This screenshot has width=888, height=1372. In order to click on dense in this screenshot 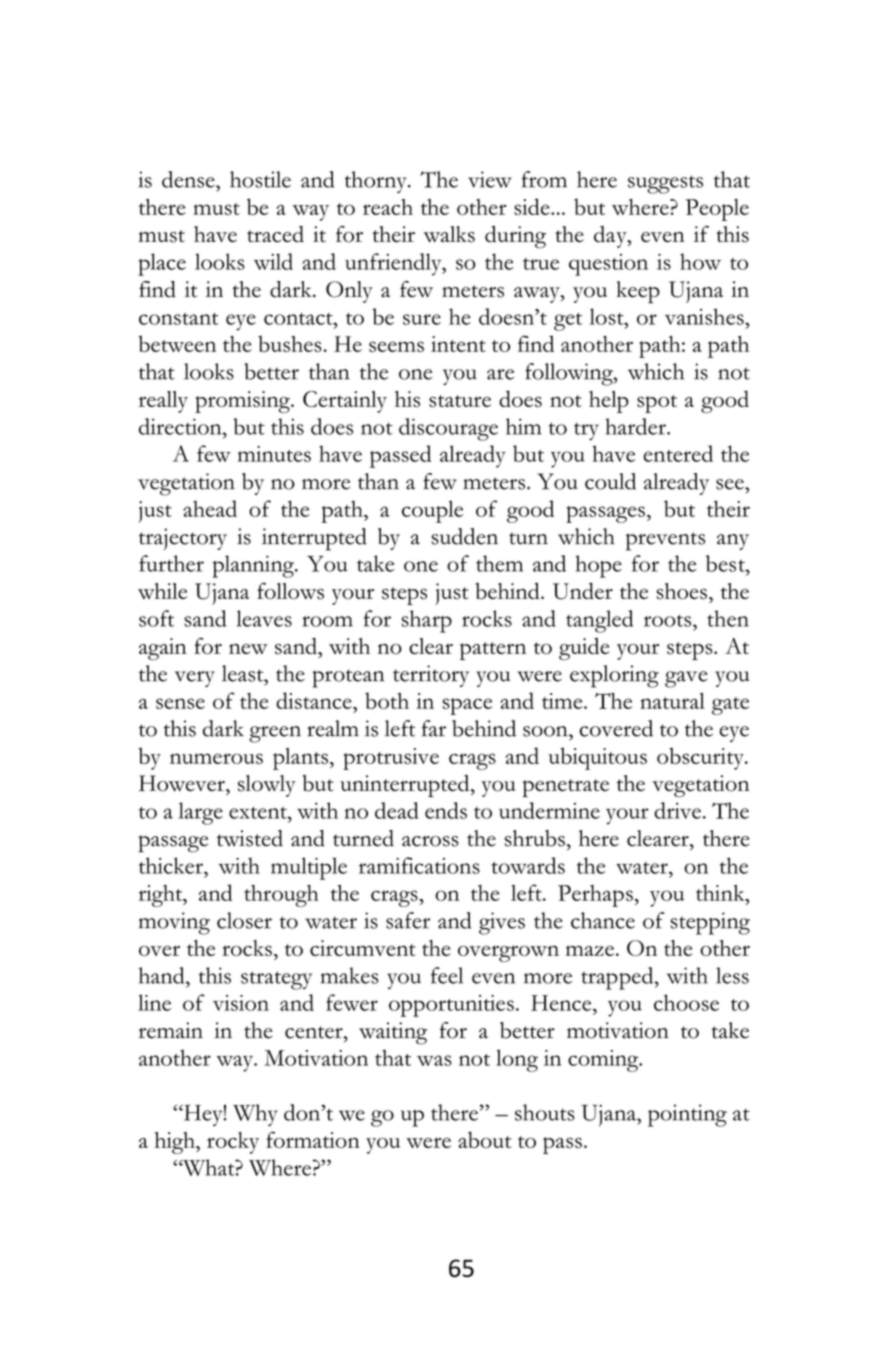, I will do `click(189, 179)`.
